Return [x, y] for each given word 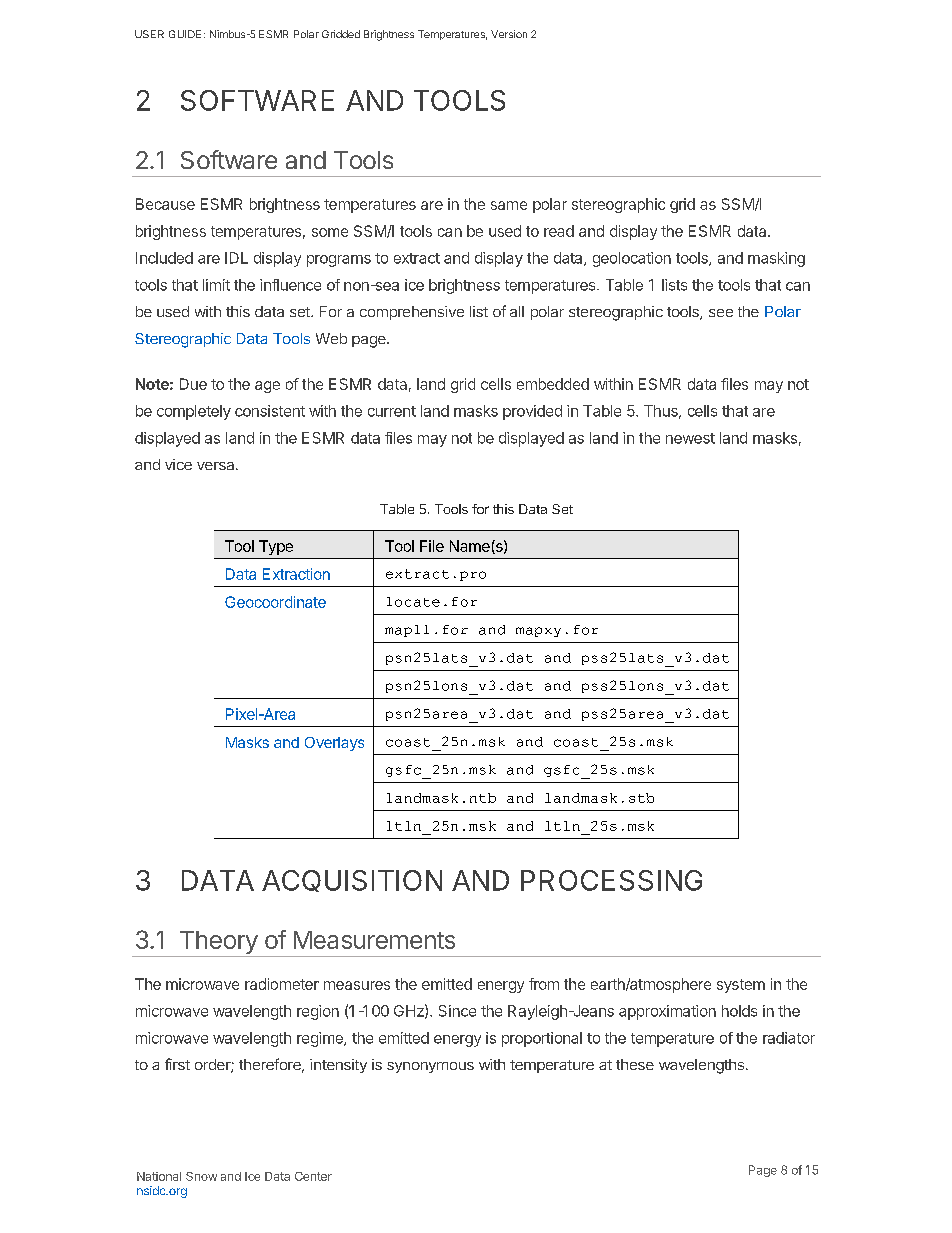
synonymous [430, 1067]
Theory [218, 944]
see [721, 313]
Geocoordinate [275, 602]
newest [690, 438]
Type [276, 547]
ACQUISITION [352, 881]
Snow [201, 1176]
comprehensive [412, 313]
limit [216, 285]
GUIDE [185, 34]
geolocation [632, 259]
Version [509, 34]
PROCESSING [611, 880]
